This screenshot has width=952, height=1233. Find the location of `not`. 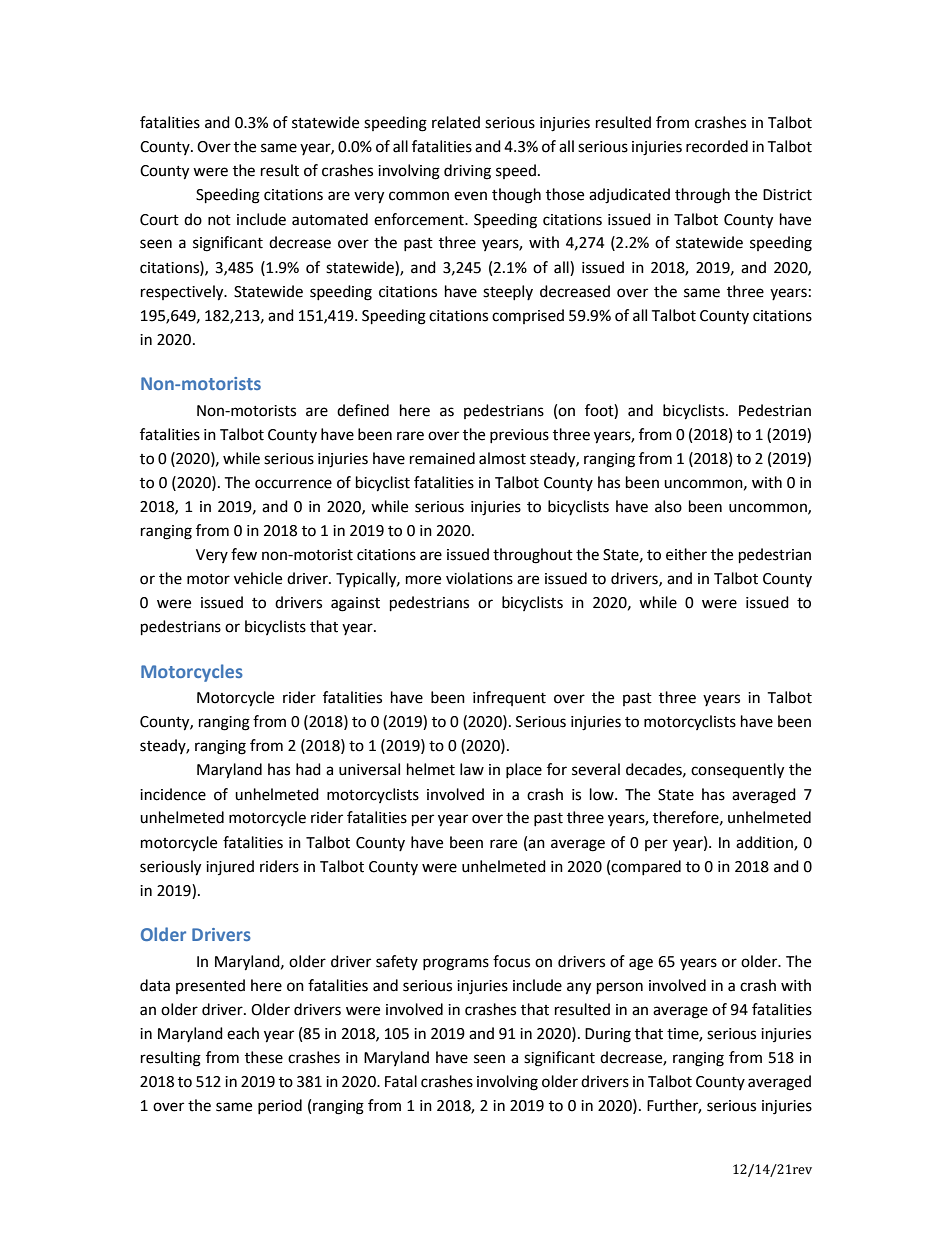

not is located at coordinates (219, 220).
